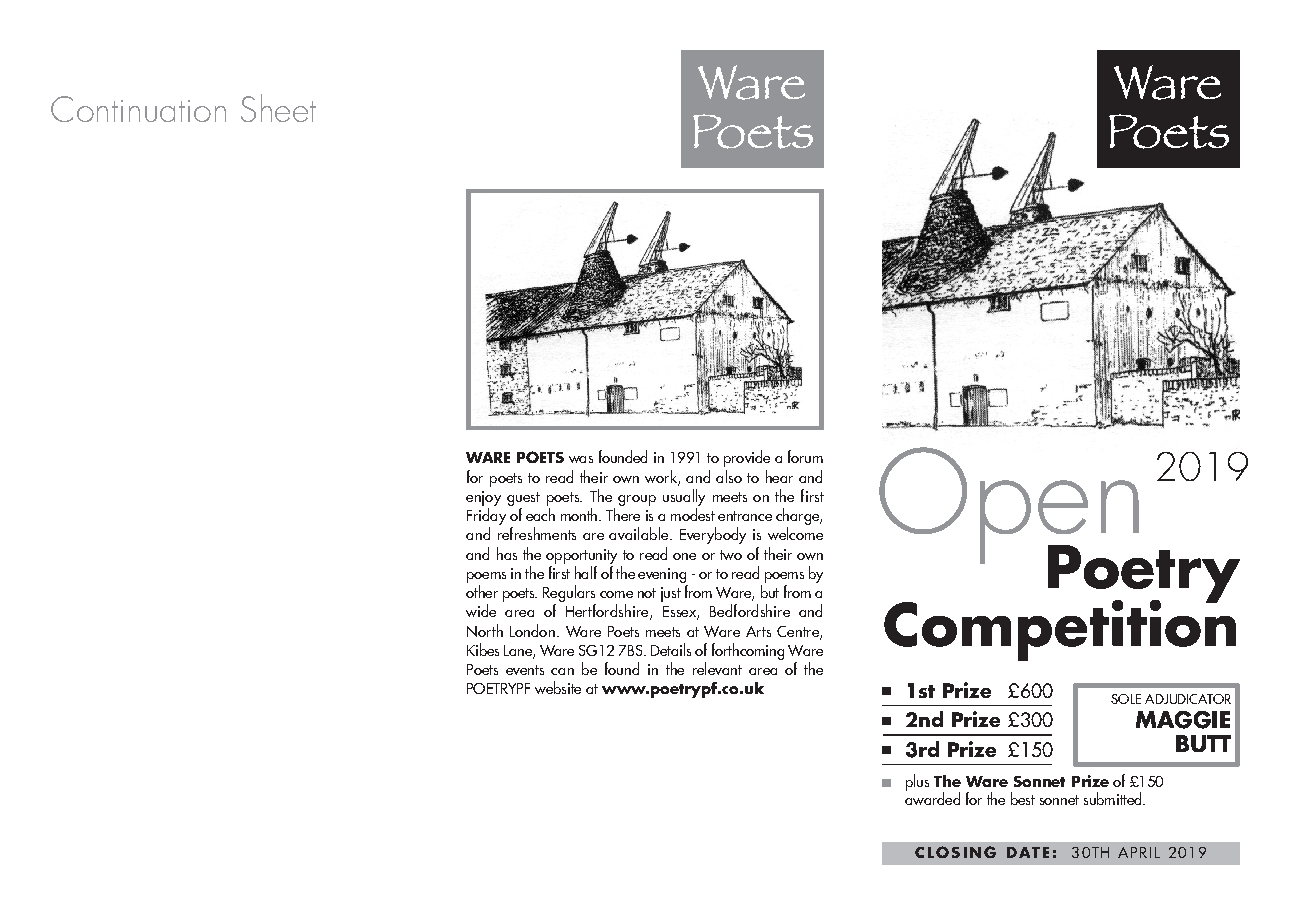 The height and width of the image is (924, 1290). What do you see at coordinates (662, 477) in the image?
I see `work` at bounding box center [662, 477].
